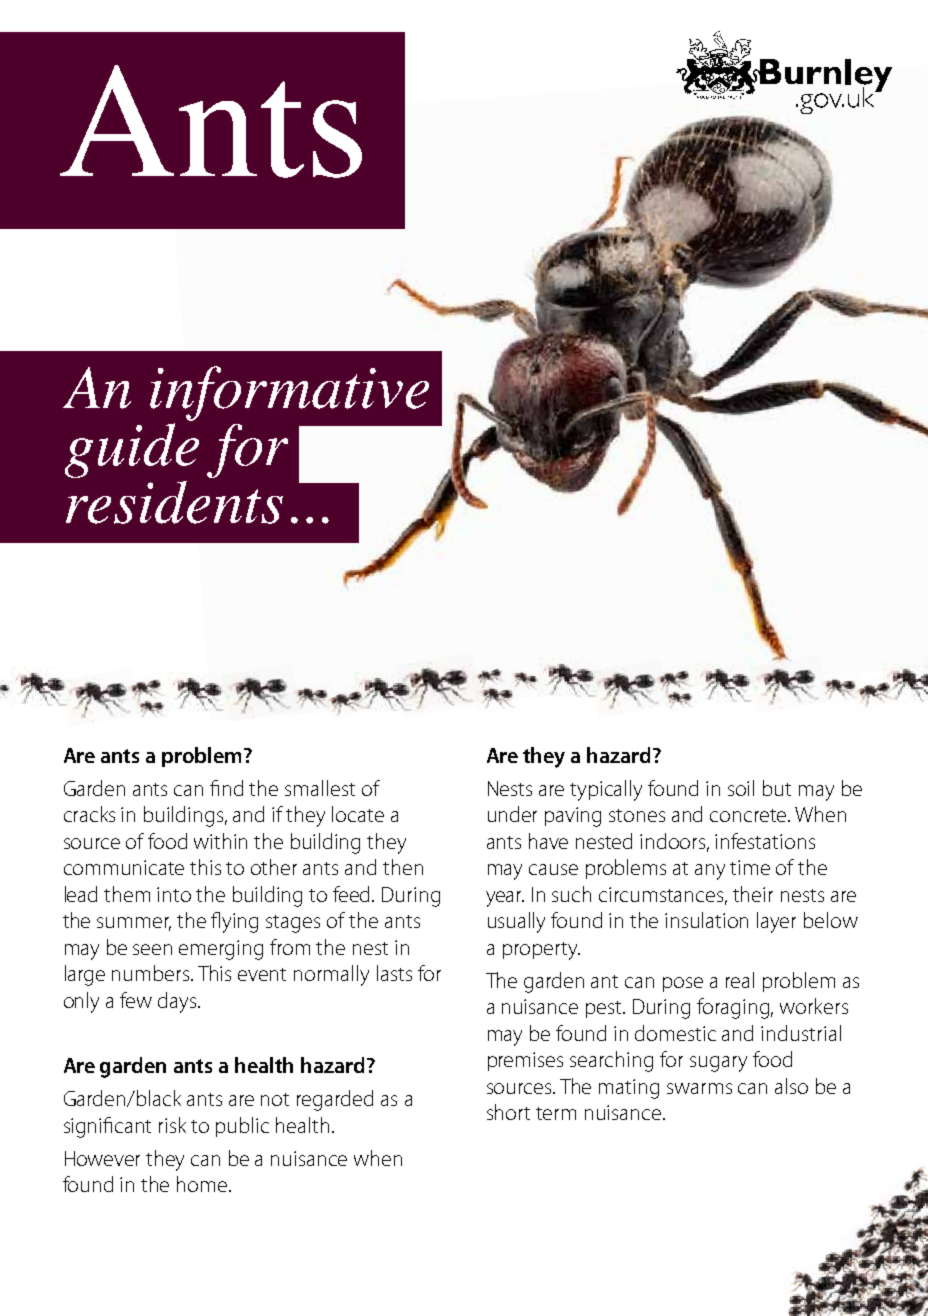 The width and height of the screenshot is (928, 1316). I want to click on guide, so click(132, 450).
